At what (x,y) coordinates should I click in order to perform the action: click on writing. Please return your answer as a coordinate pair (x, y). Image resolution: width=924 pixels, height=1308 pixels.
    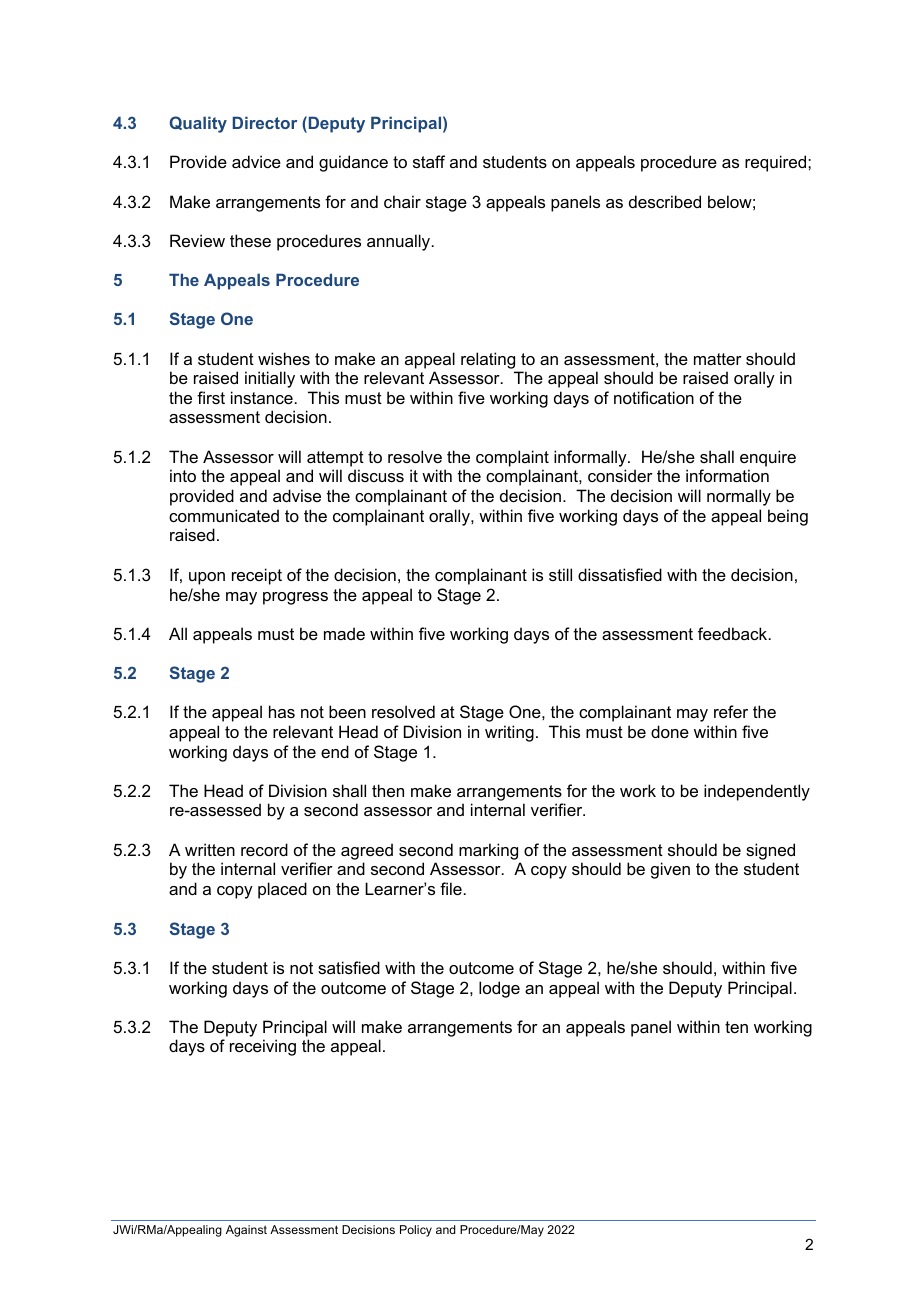
    Looking at the image, I should click on (509, 733).
